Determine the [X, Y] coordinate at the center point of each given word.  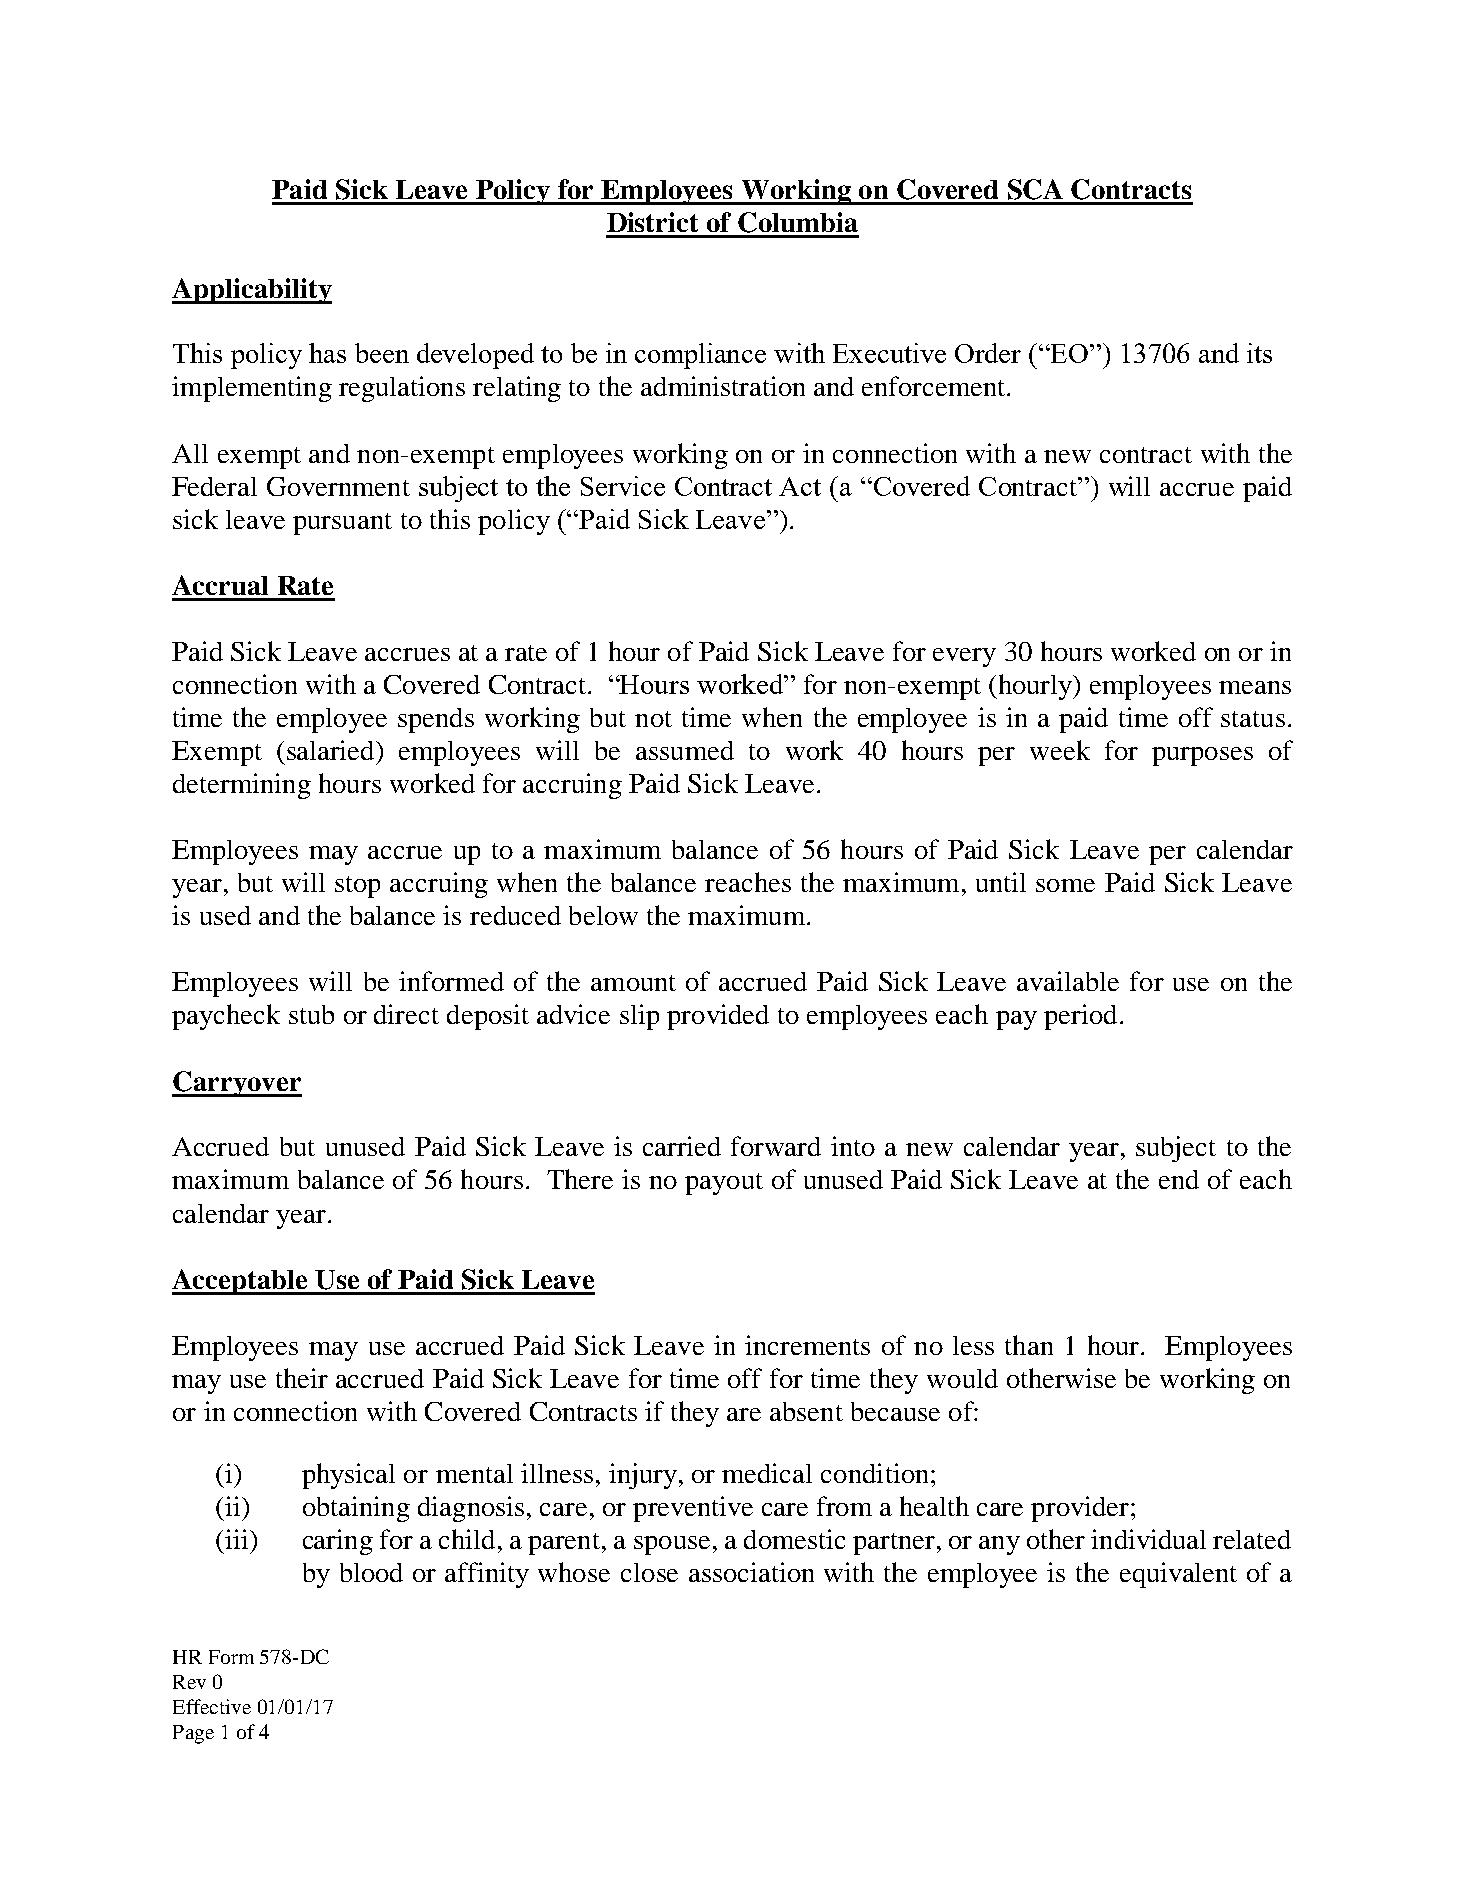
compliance [700, 356]
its [1259, 353]
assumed [685, 750]
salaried [332, 750]
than [1029, 1345]
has [327, 353]
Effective [212, 1706]
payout [724, 1184]
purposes [1202, 756]
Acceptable [241, 1282]
